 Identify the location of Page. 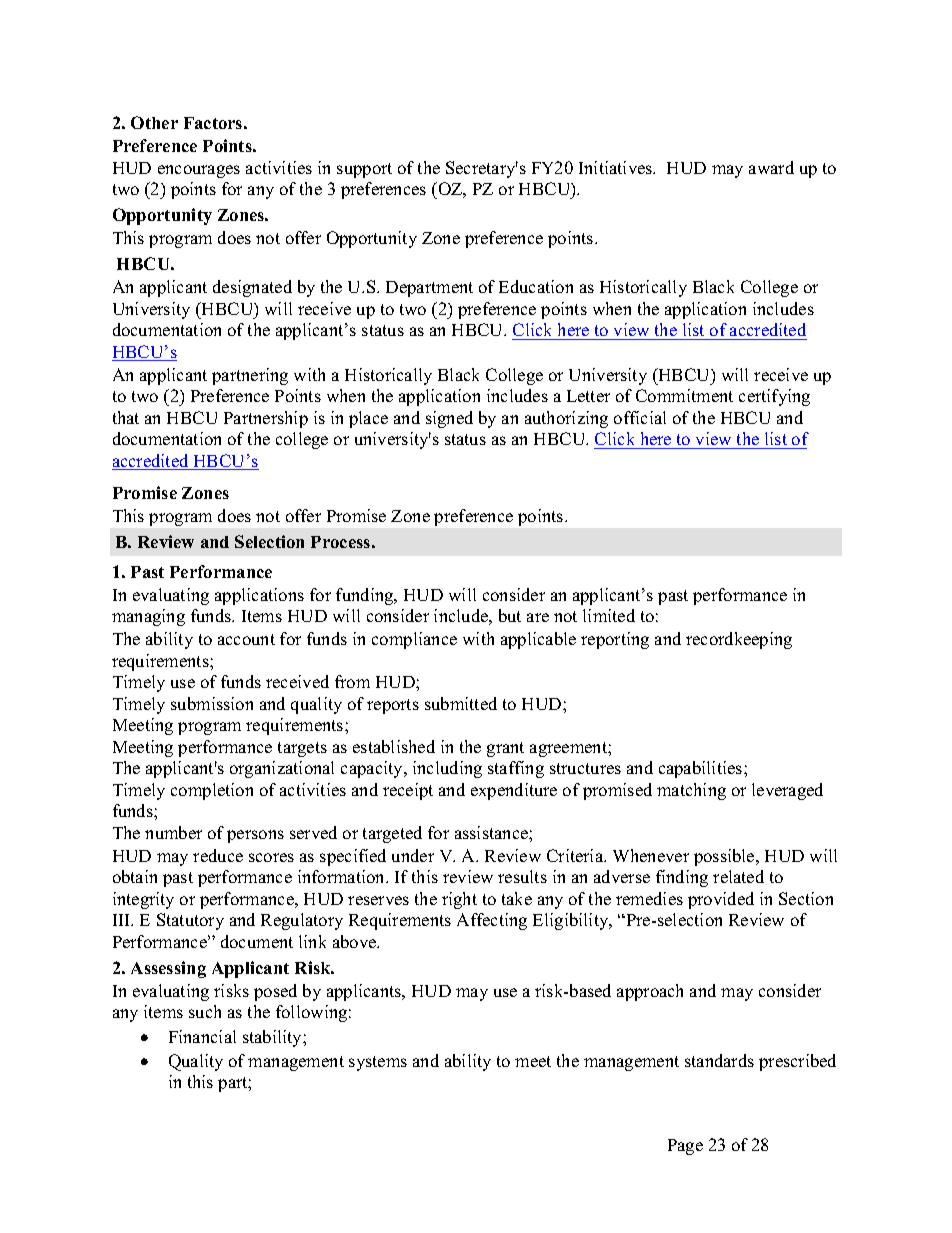
(685, 1147).
